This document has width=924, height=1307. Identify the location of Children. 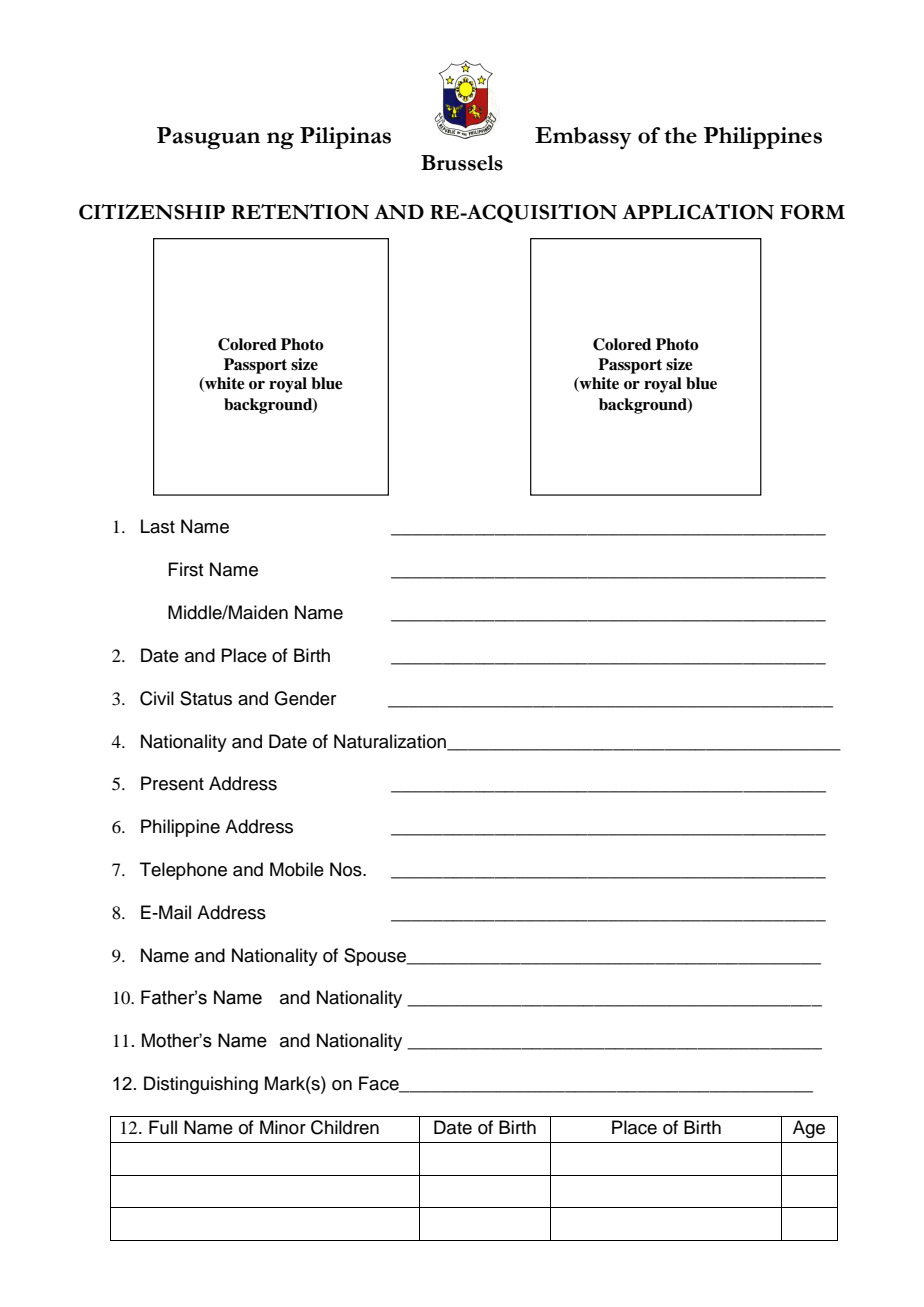
(345, 1127).
